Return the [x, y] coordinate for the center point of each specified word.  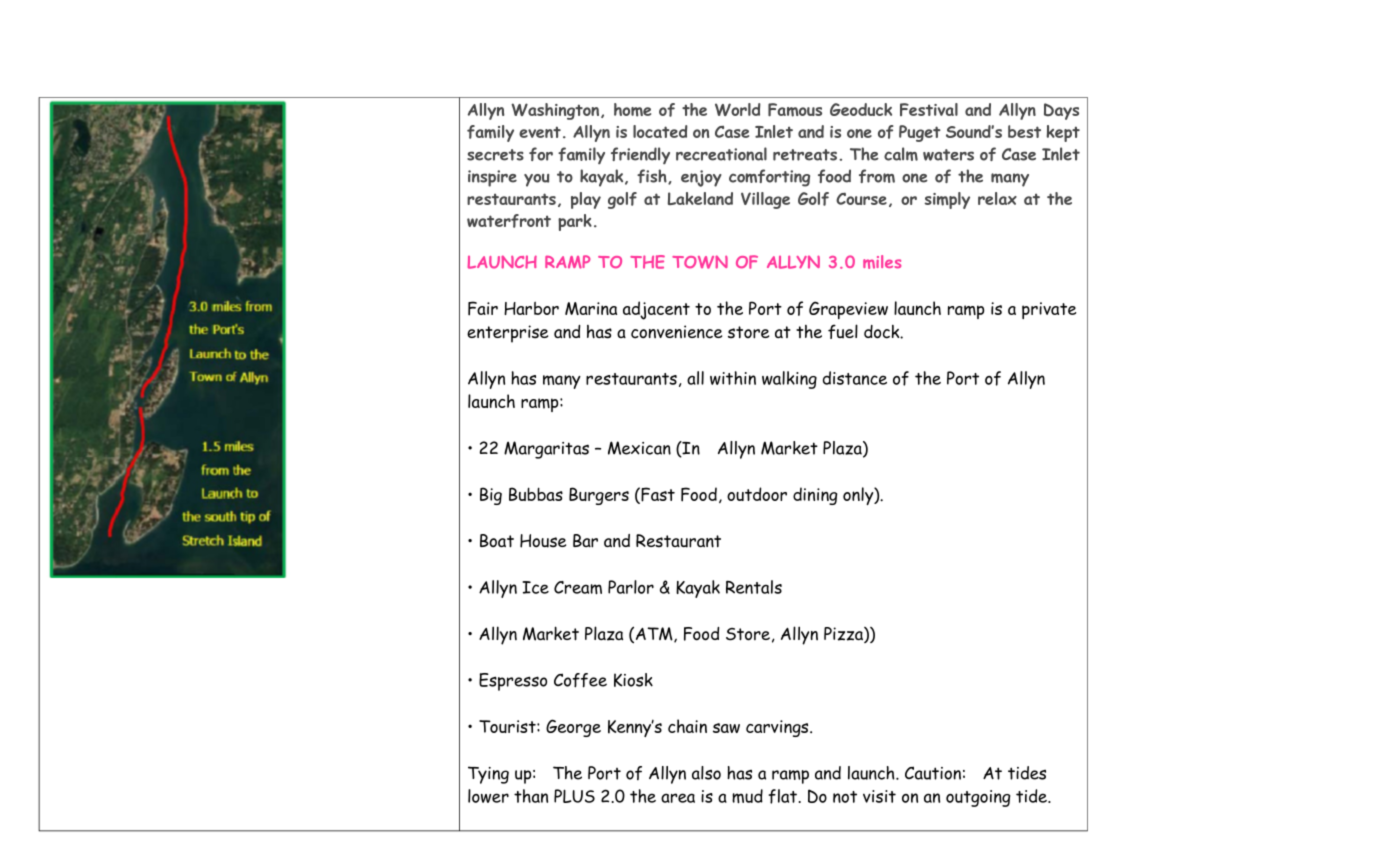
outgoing [978, 798]
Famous [795, 110]
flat [784, 796]
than [531, 796]
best [1024, 131]
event [540, 132]
